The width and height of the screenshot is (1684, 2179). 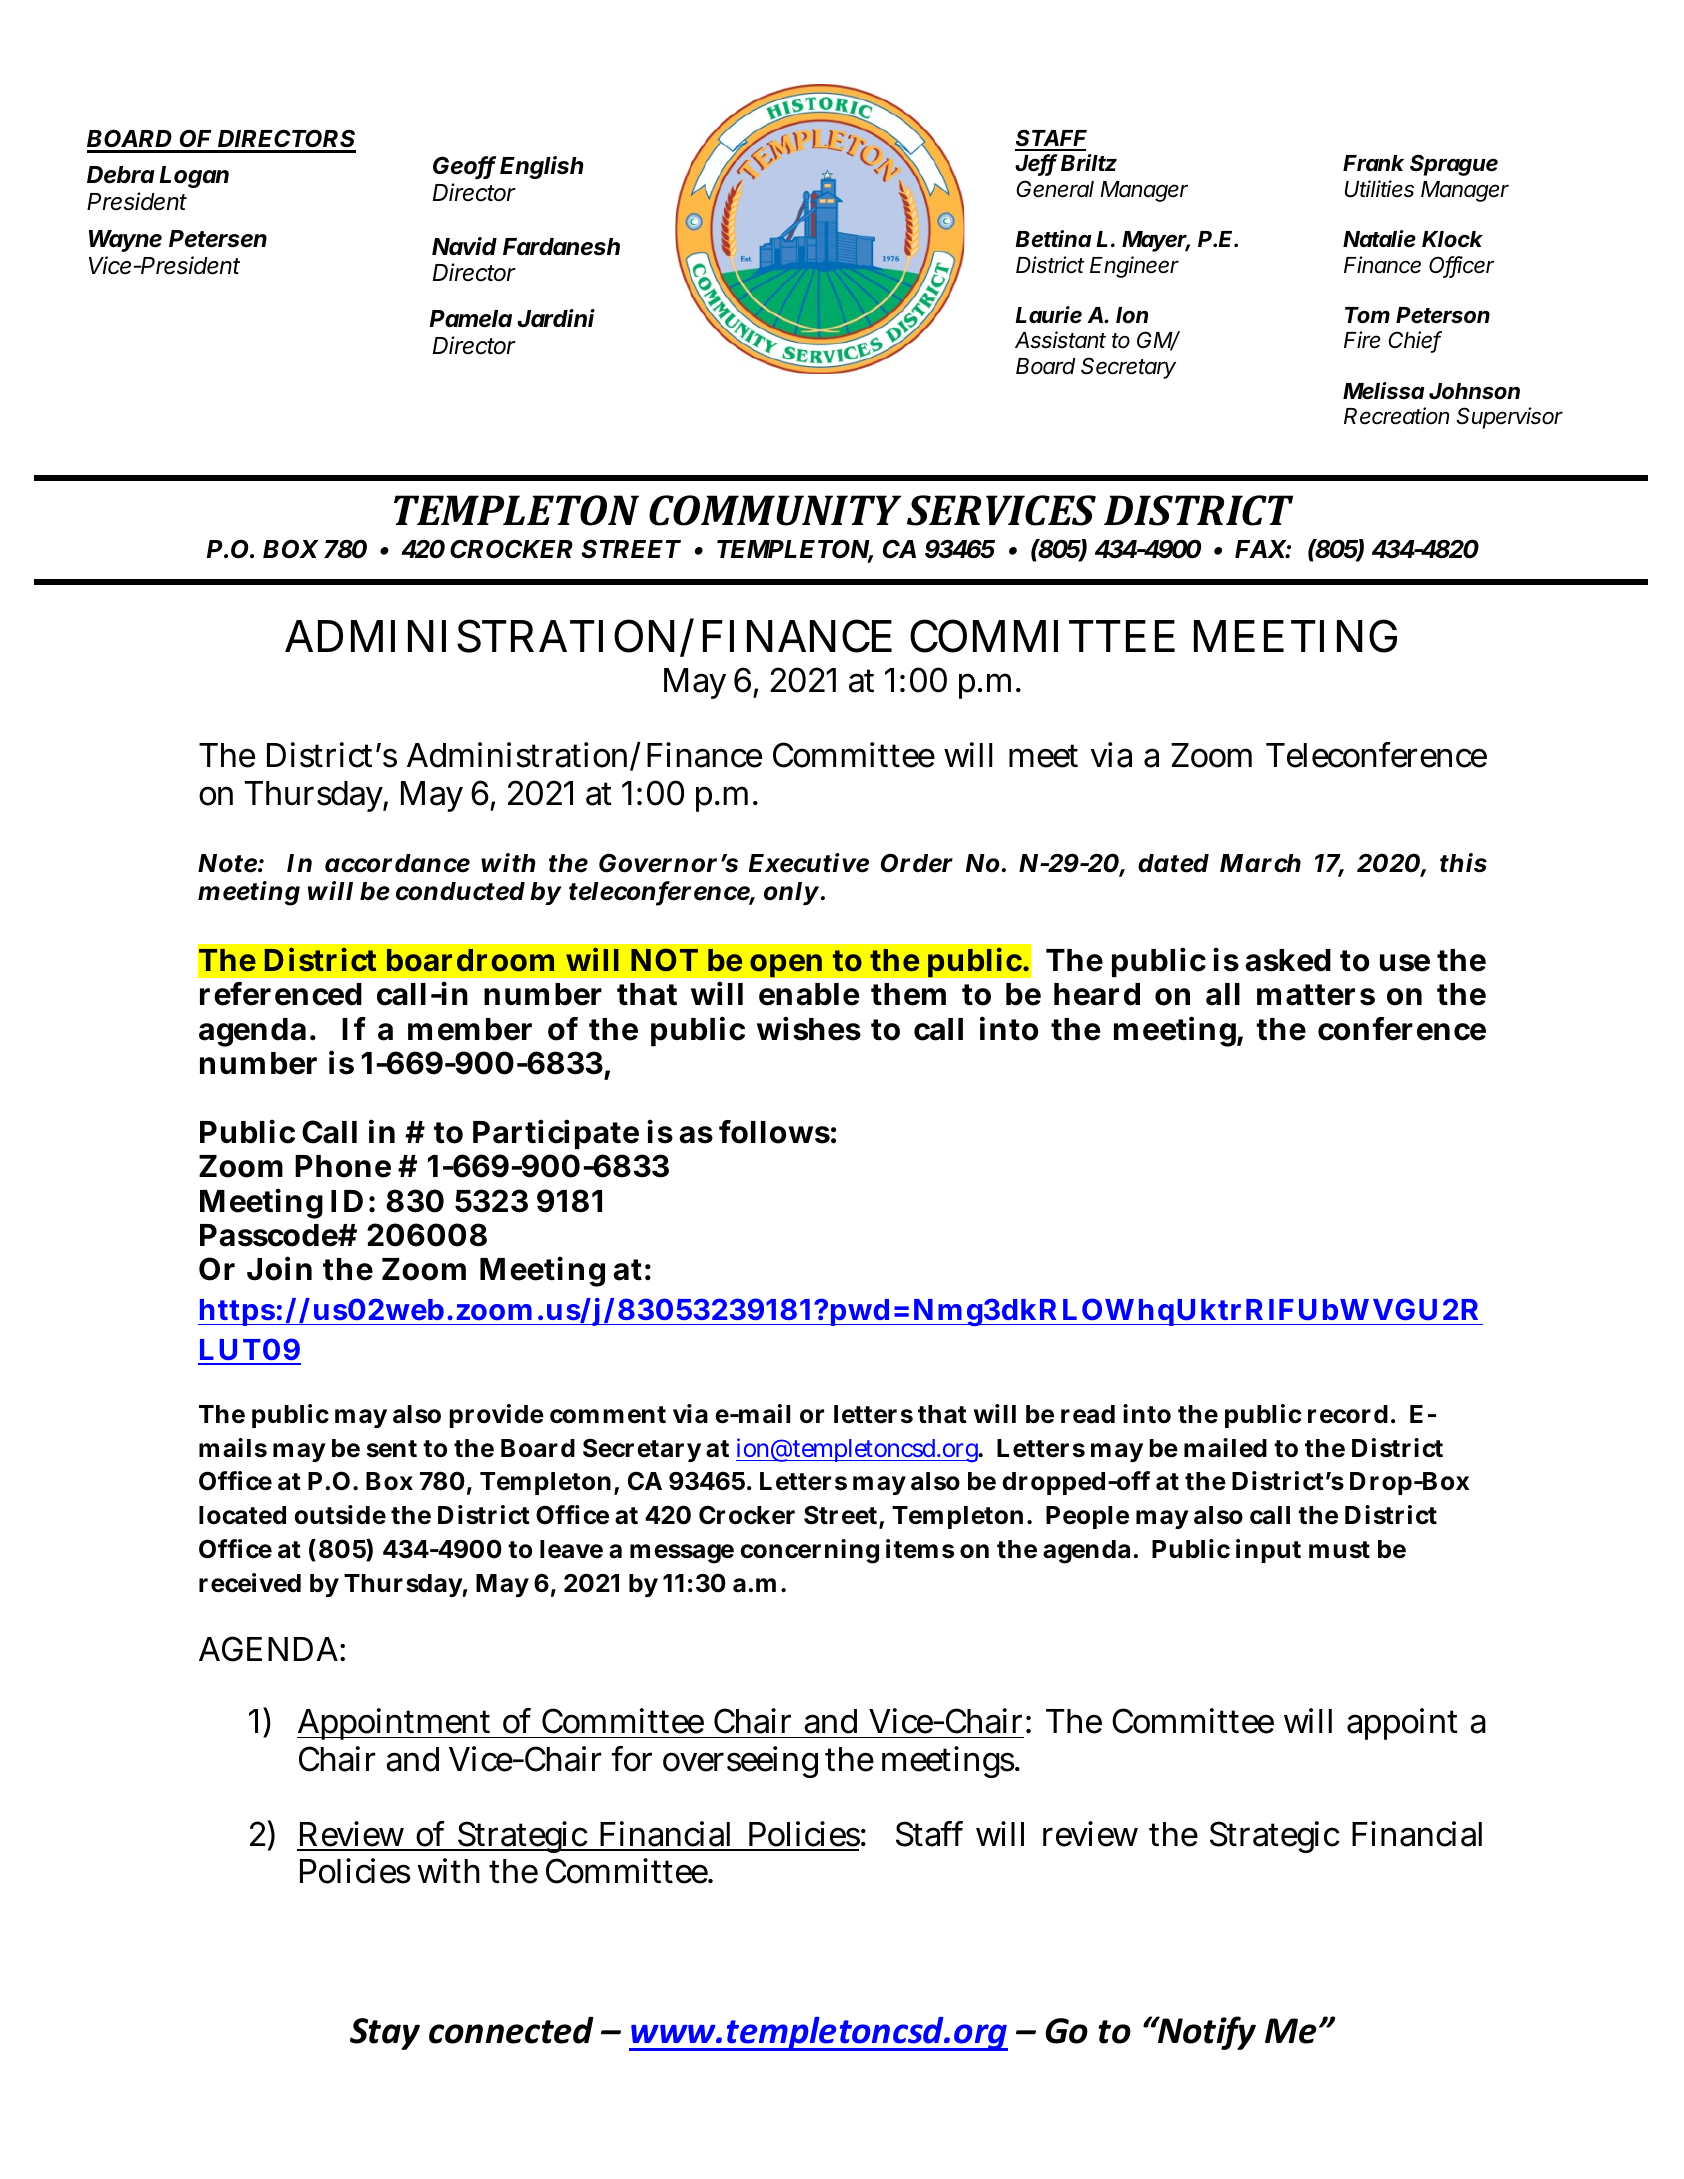 What do you see at coordinates (1097, 994) in the screenshot?
I see `heard` at bounding box center [1097, 994].
